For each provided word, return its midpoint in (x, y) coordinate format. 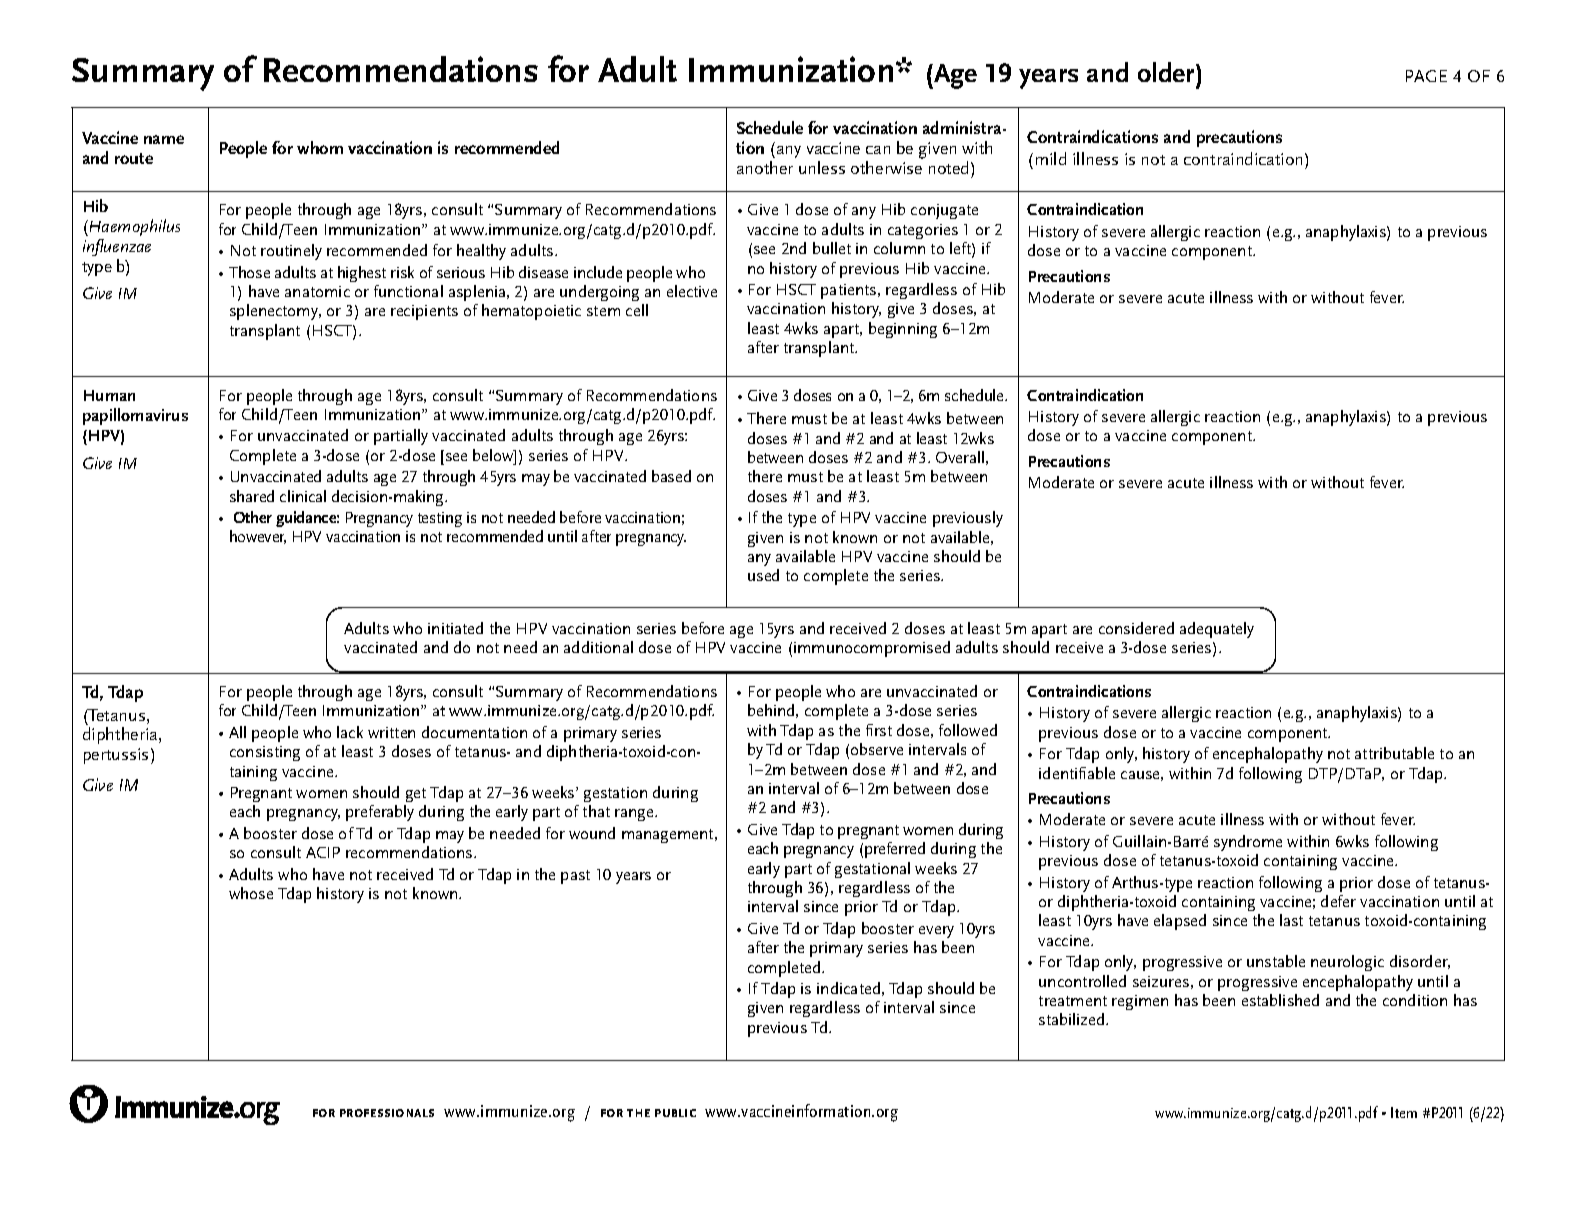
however (258, 537)
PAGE (1426, 76)
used (763, 575)
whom (320, 147)
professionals (387, 1113)
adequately (1217, 630)
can (878, 150)
